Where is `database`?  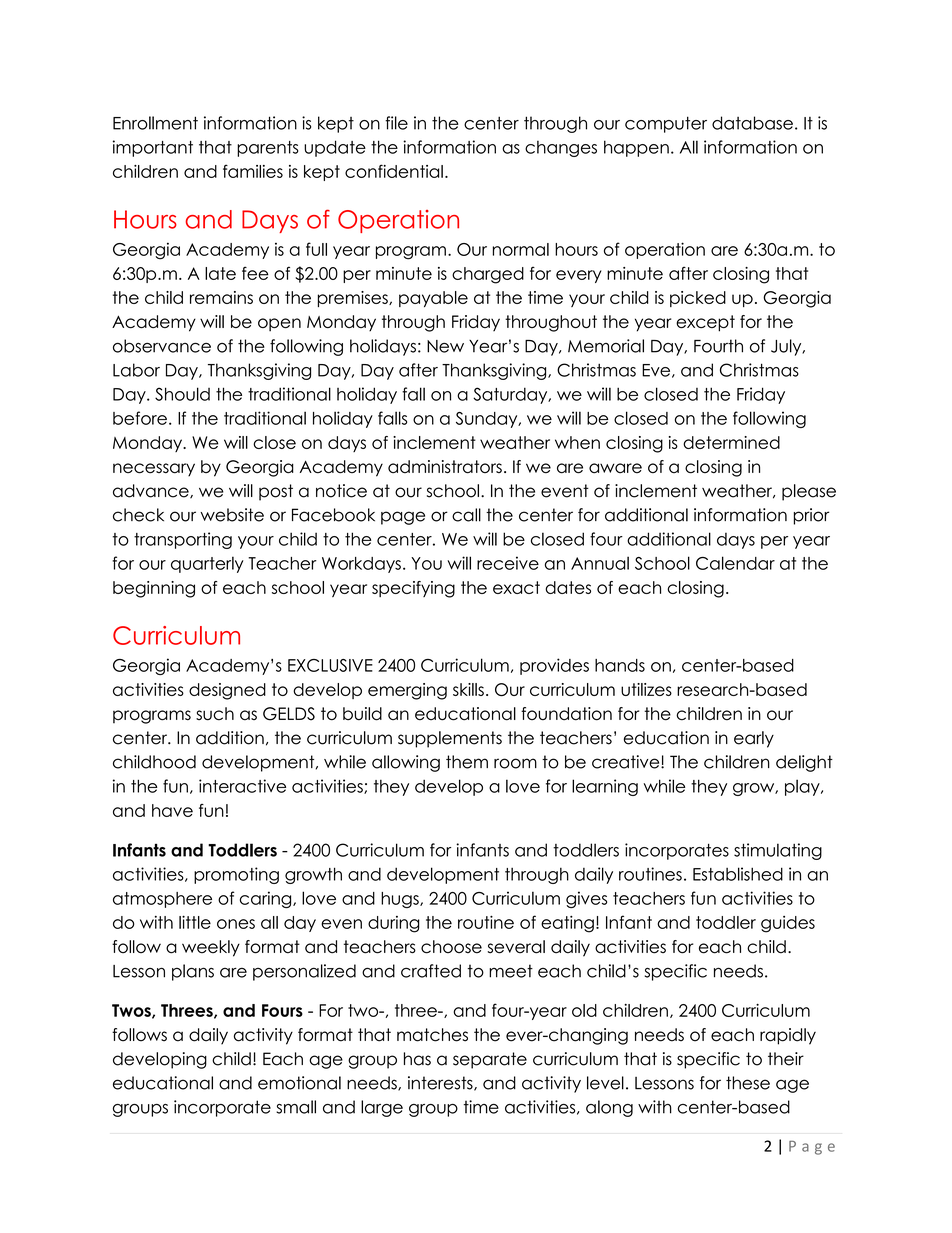 database is located at coordinates (752, 123).
